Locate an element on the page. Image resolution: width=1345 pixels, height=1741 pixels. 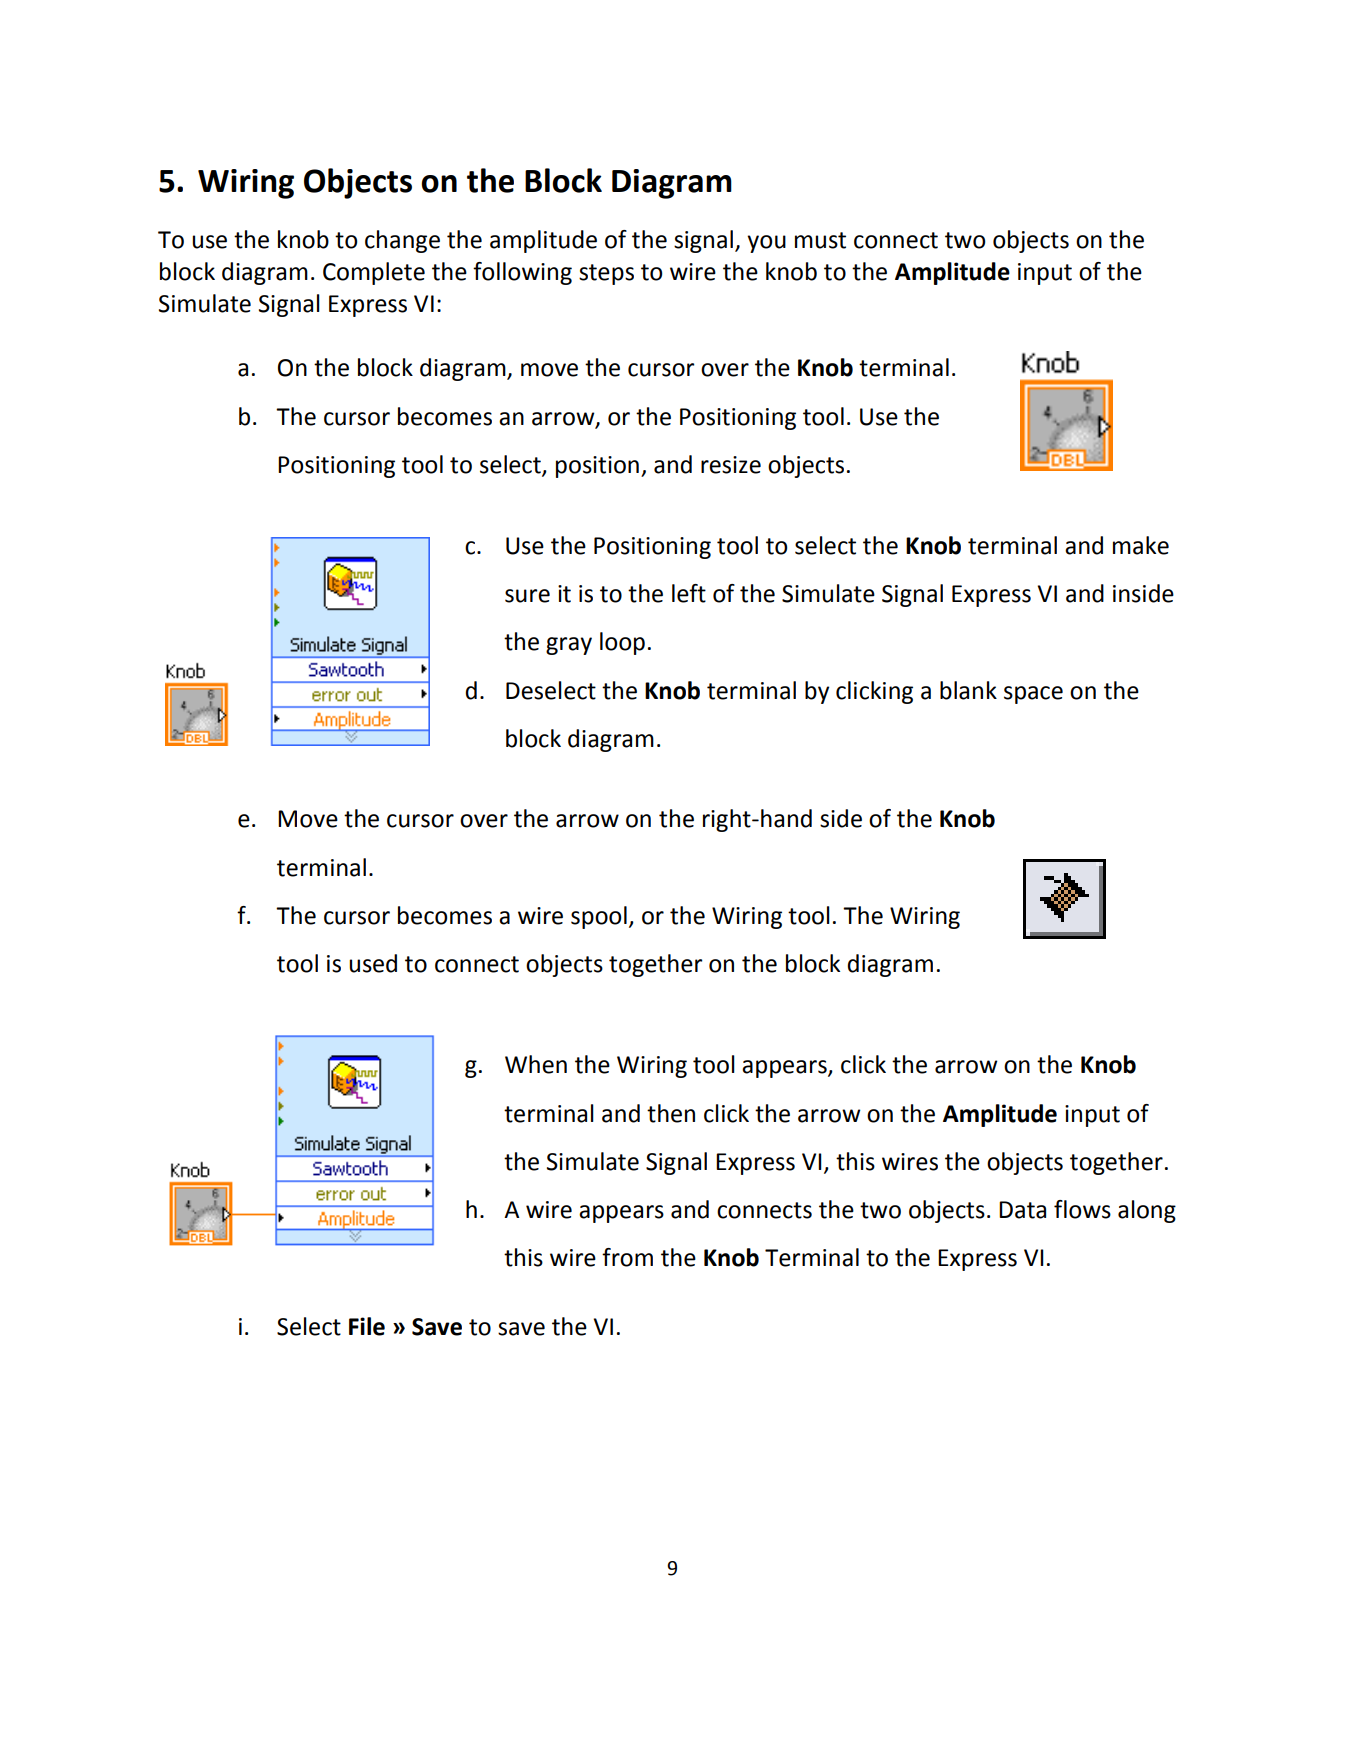
spool is located at coordinates (599, 917).
